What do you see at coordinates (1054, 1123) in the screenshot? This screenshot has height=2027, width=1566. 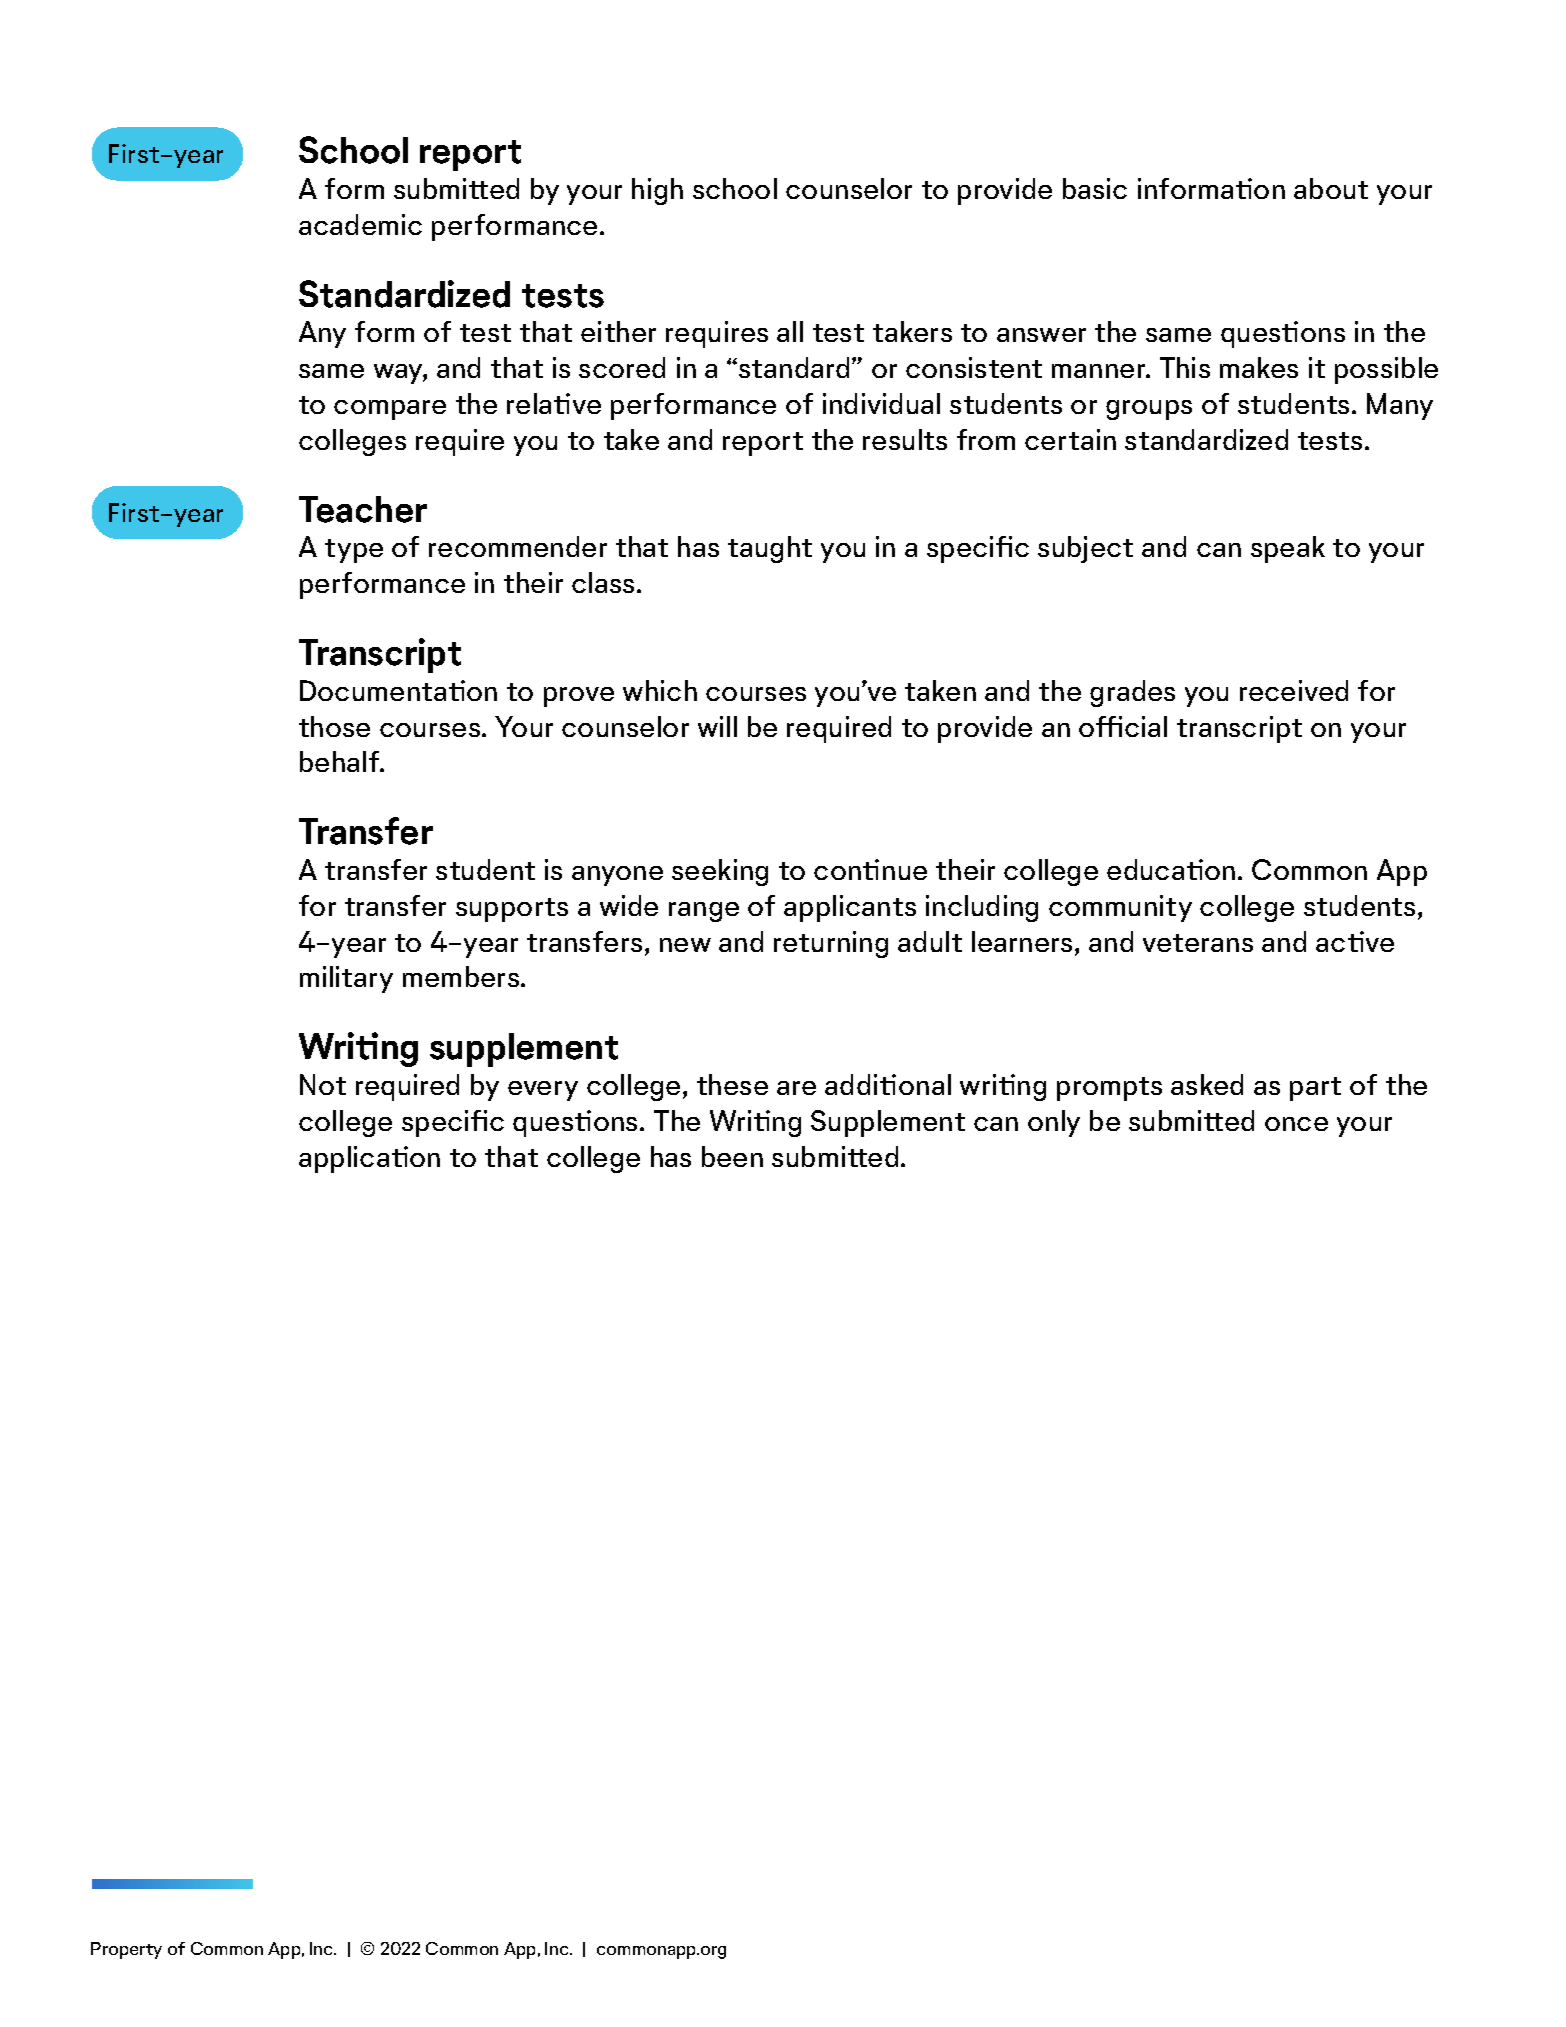 I see `only` at bounding box center [1054, 1123].
